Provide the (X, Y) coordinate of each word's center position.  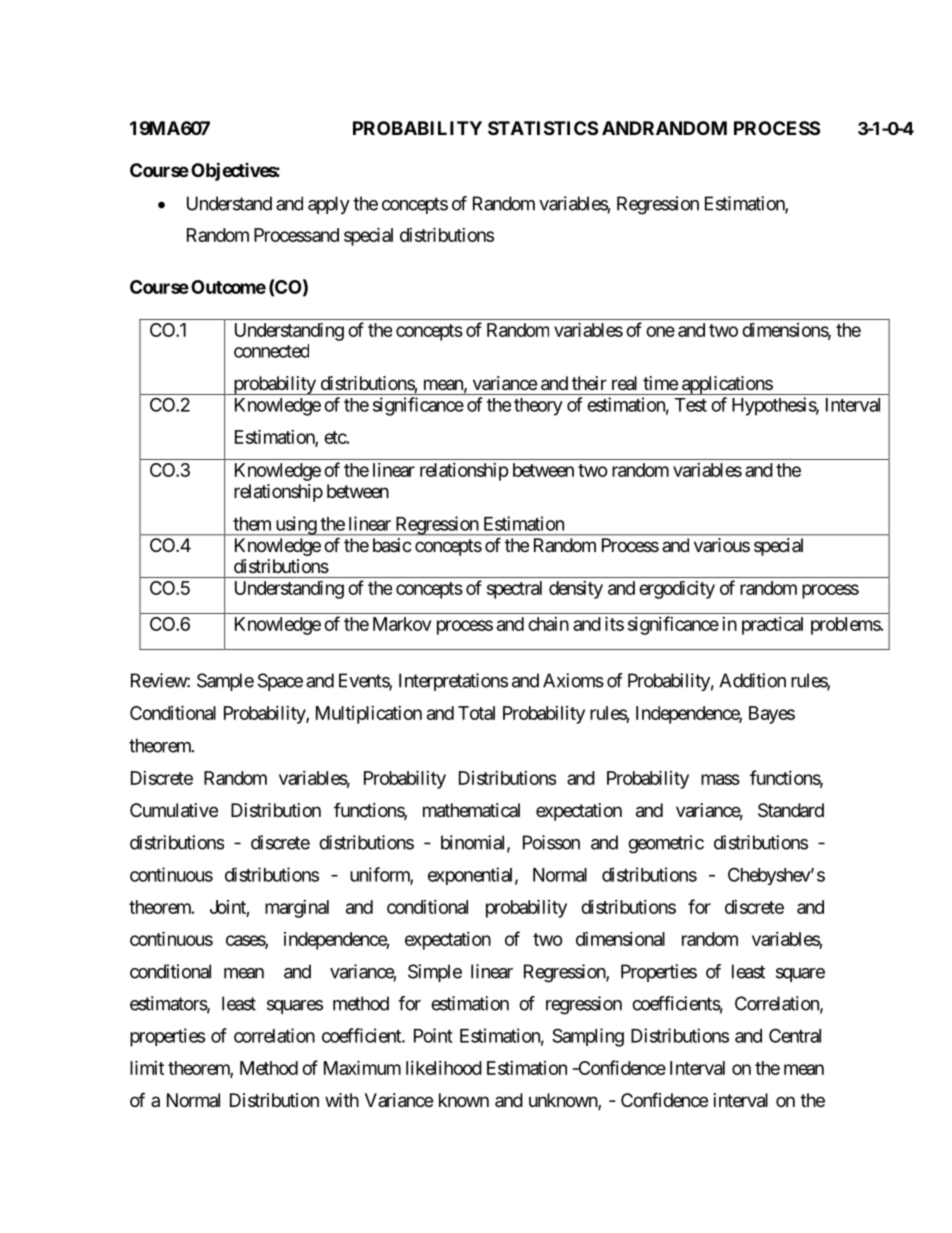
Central (795, 1035)
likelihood (444, 1068)
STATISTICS (543, 128)
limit (147, 1067)
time (660, 383)
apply (329, 205)
